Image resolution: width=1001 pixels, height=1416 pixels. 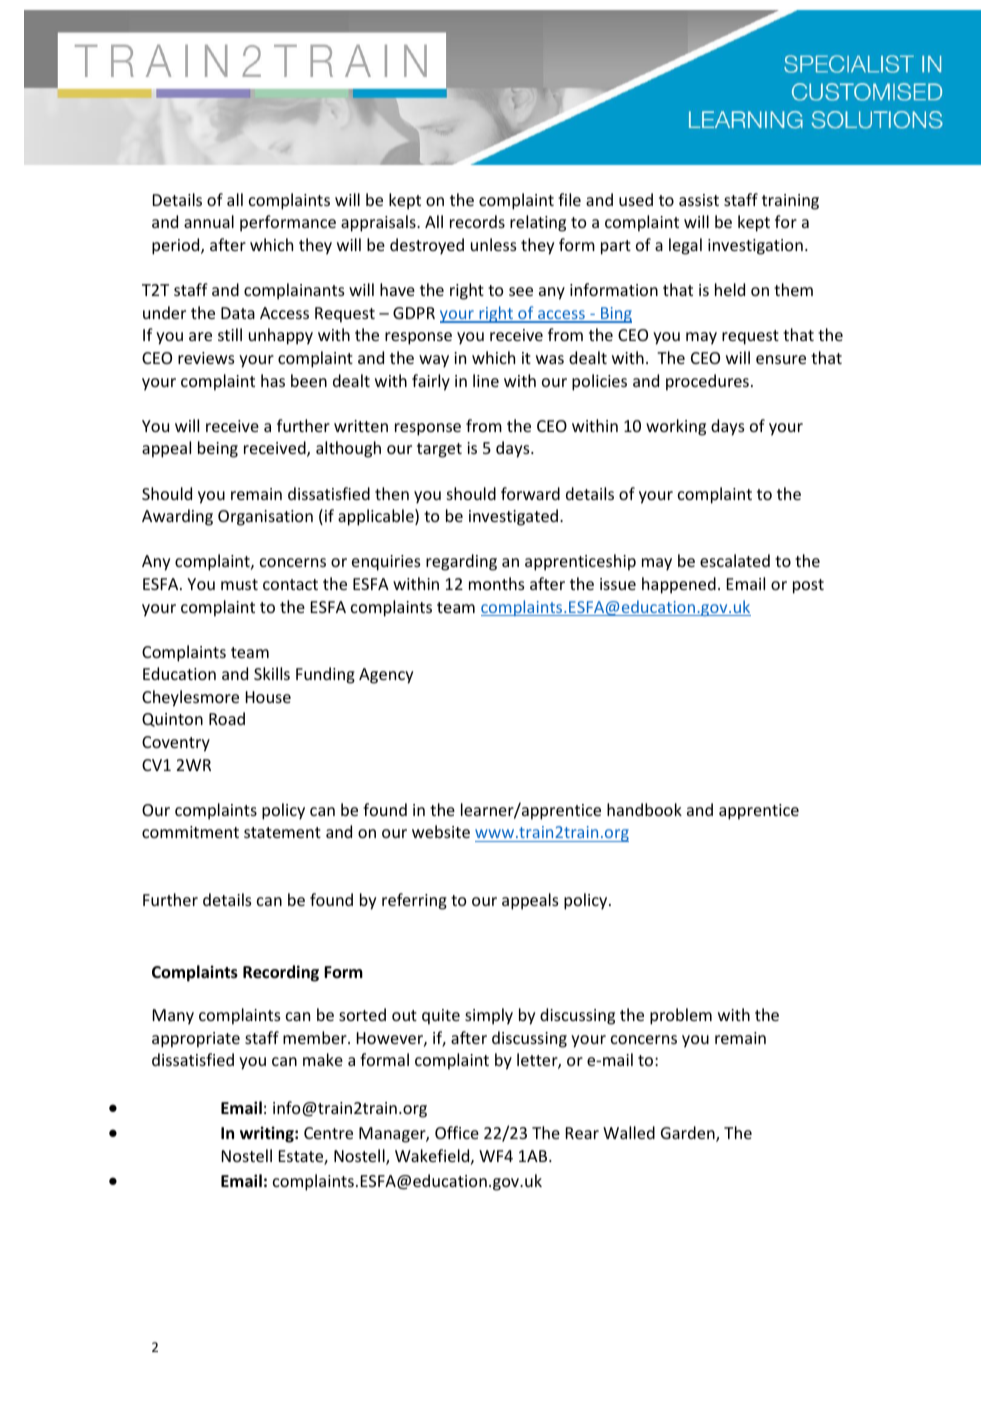 What do you see at coordinates (386, 676) in the screenshot?
I see `Agency` at bounding box center [386, 676].
